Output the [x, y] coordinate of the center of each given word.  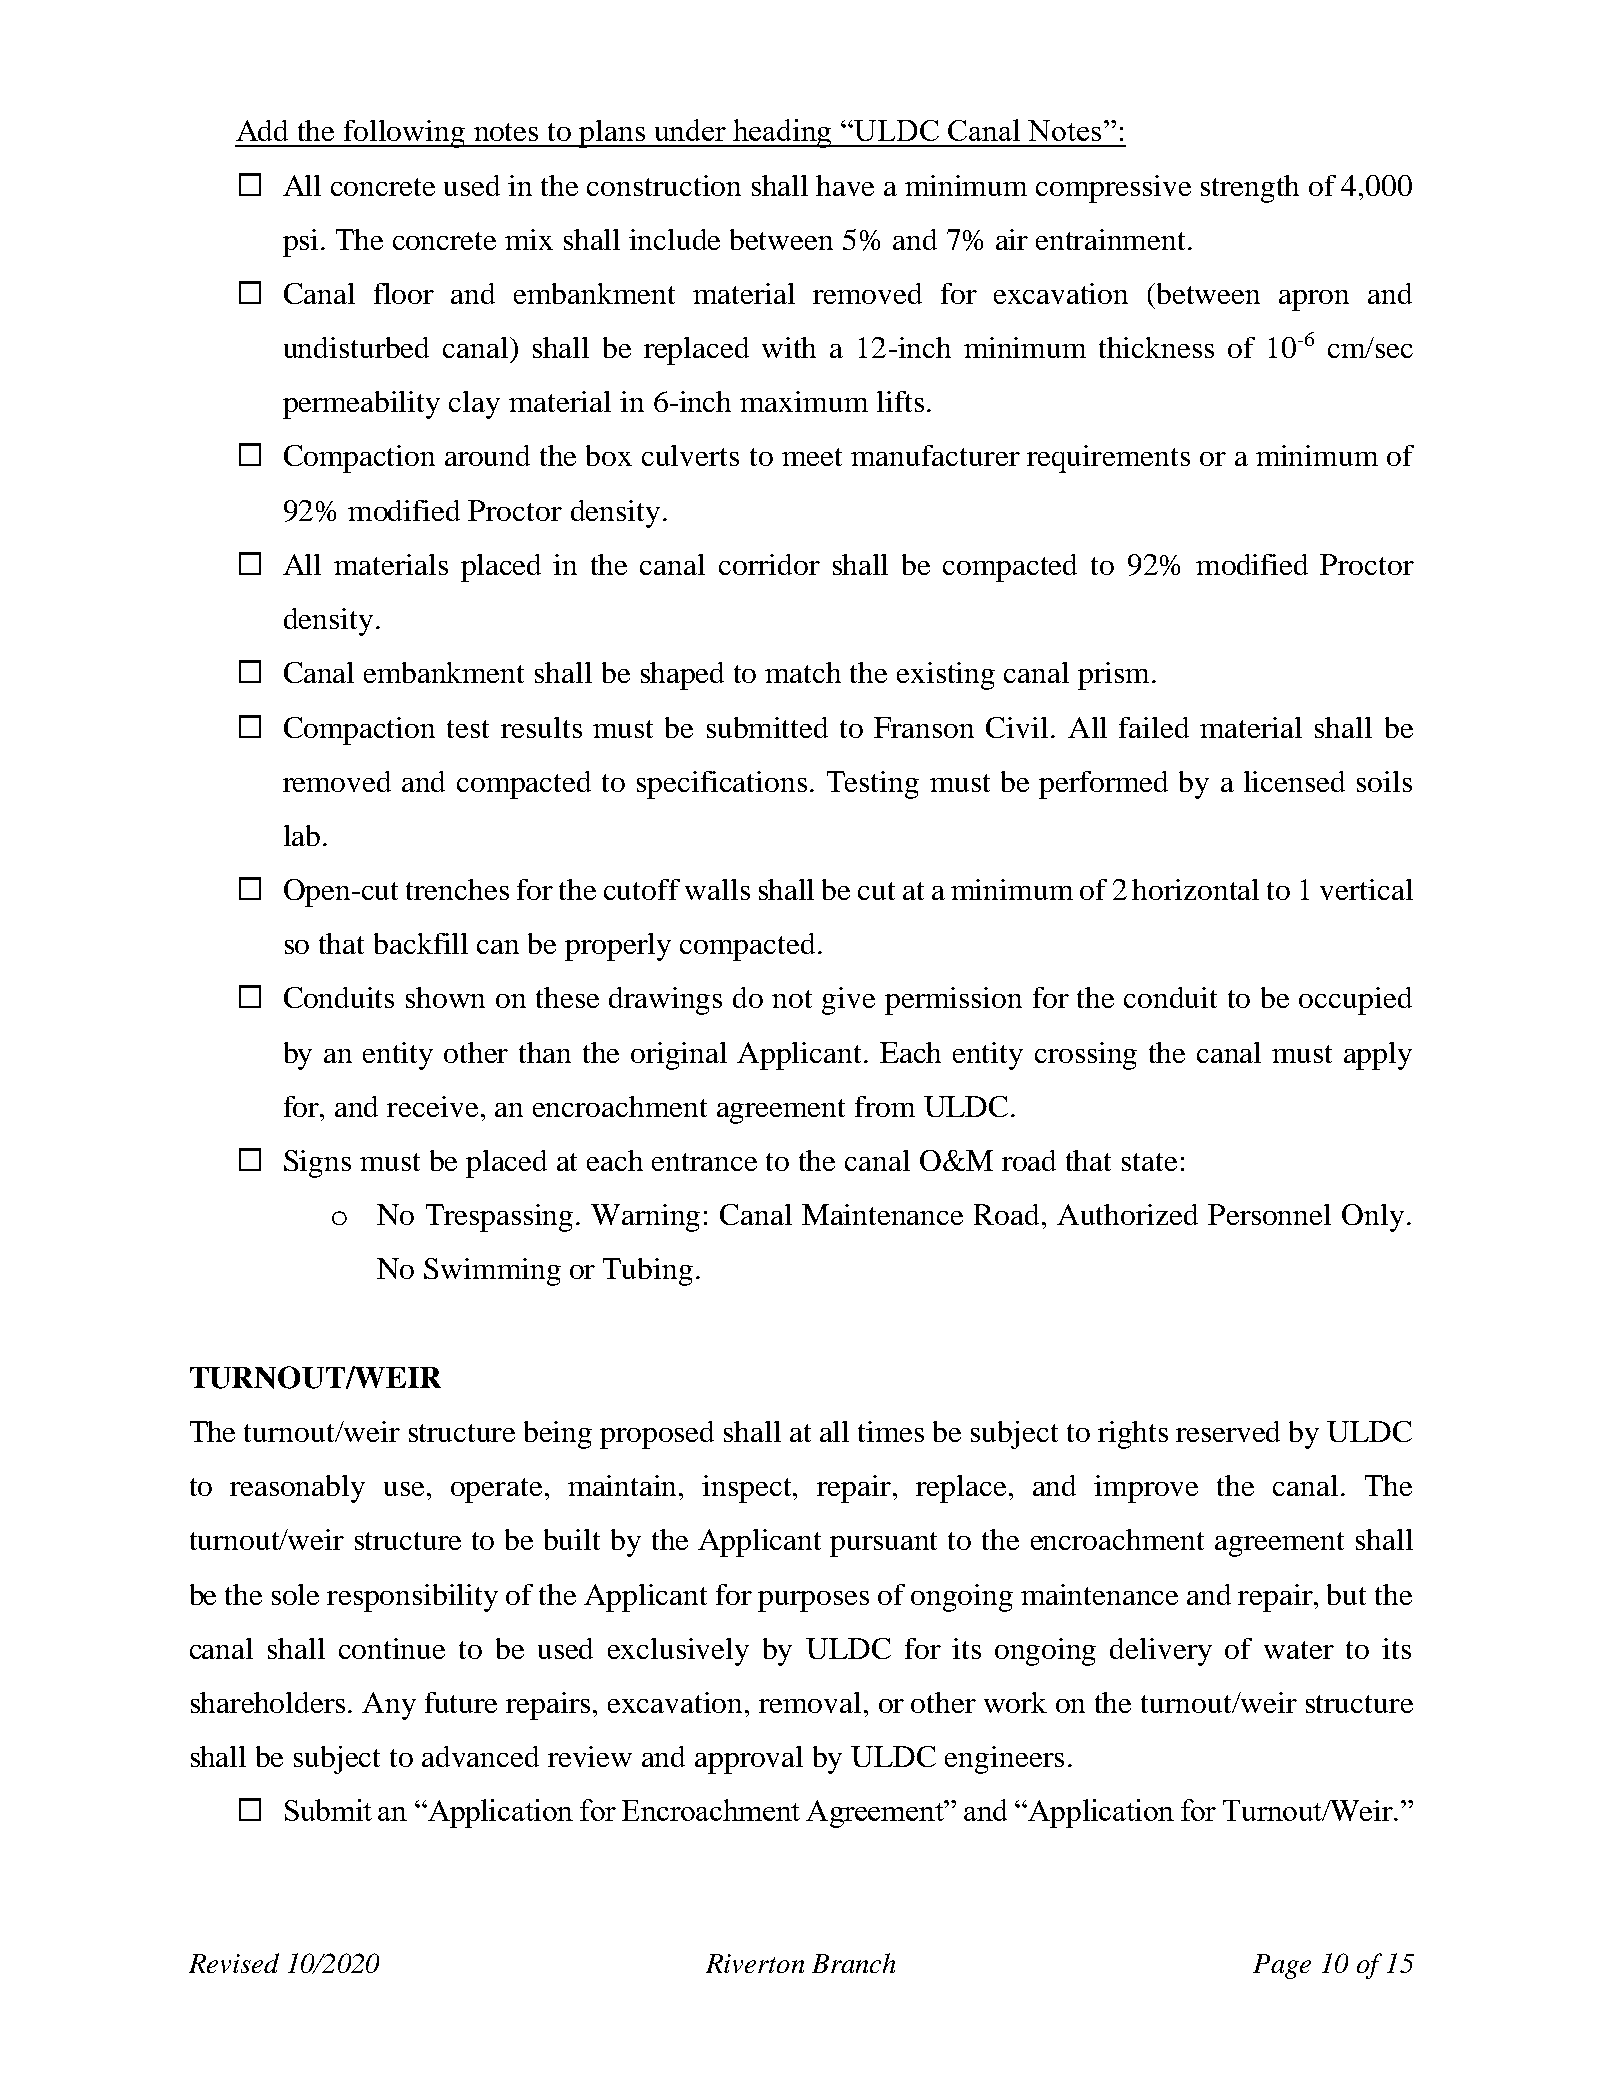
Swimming [492, 1272]
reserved [1228, 1431]
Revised [234, 1963]
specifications [722, 785]
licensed [1294, 781]
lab [302, 835]
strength [1250, 189]
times [891, 1431]
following [404, 134]
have [845, 185]
